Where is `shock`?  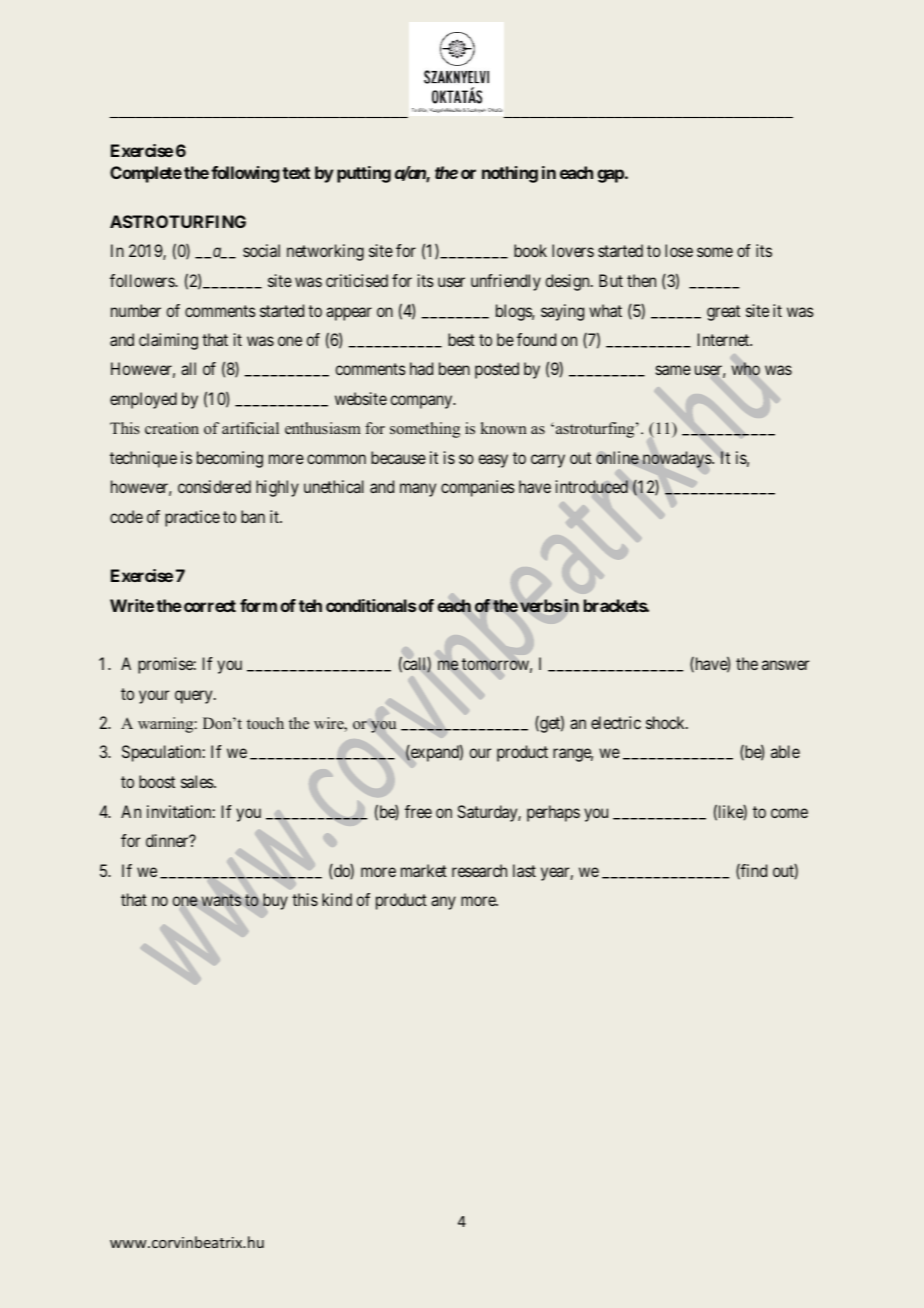 shock is located at coordinates (667, 722).
